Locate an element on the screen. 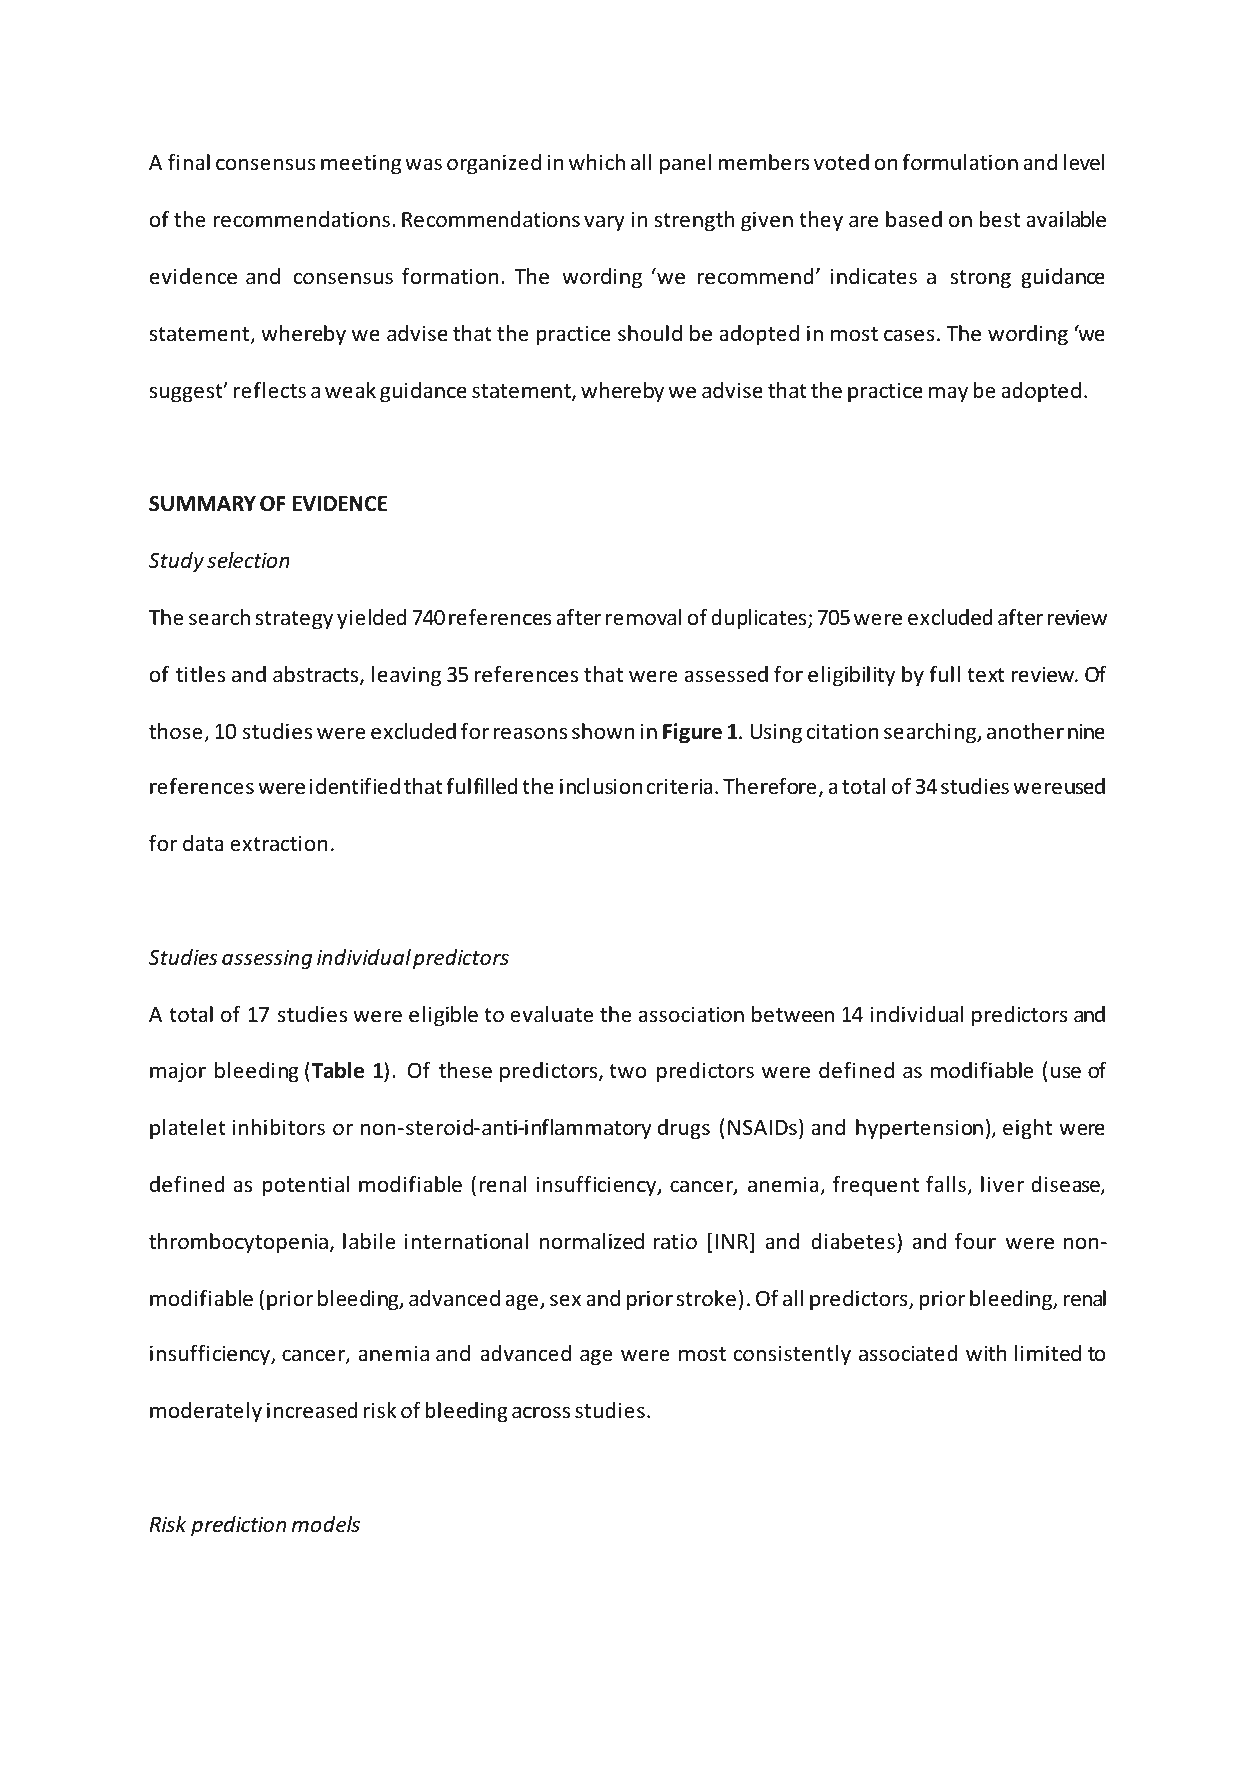 This screenshot has width=1257, height=1778. models is located at coordinates (326, 1524).
